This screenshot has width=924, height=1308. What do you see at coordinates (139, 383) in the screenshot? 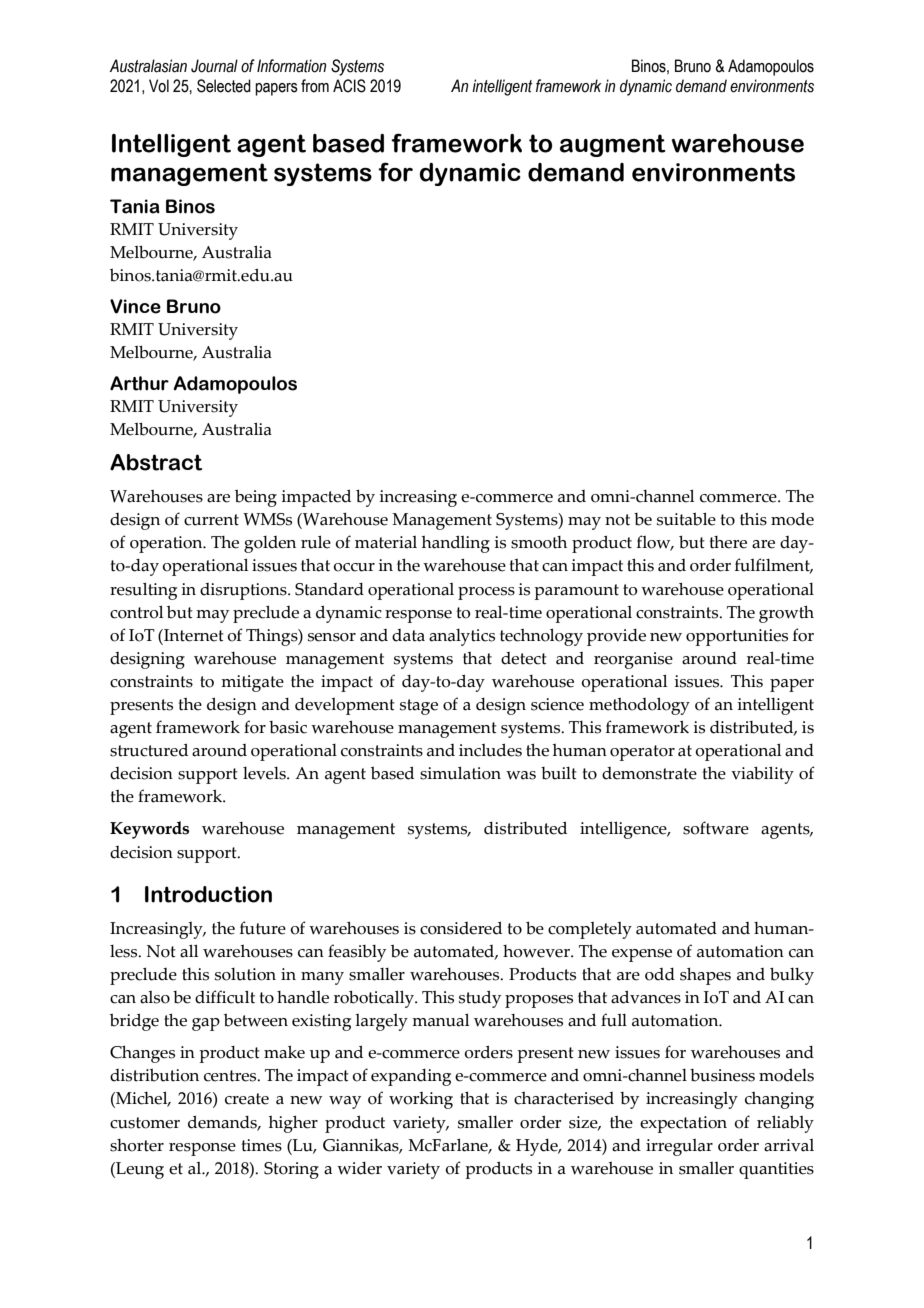
I see `Arthur` at bounding box center [139, 383].
